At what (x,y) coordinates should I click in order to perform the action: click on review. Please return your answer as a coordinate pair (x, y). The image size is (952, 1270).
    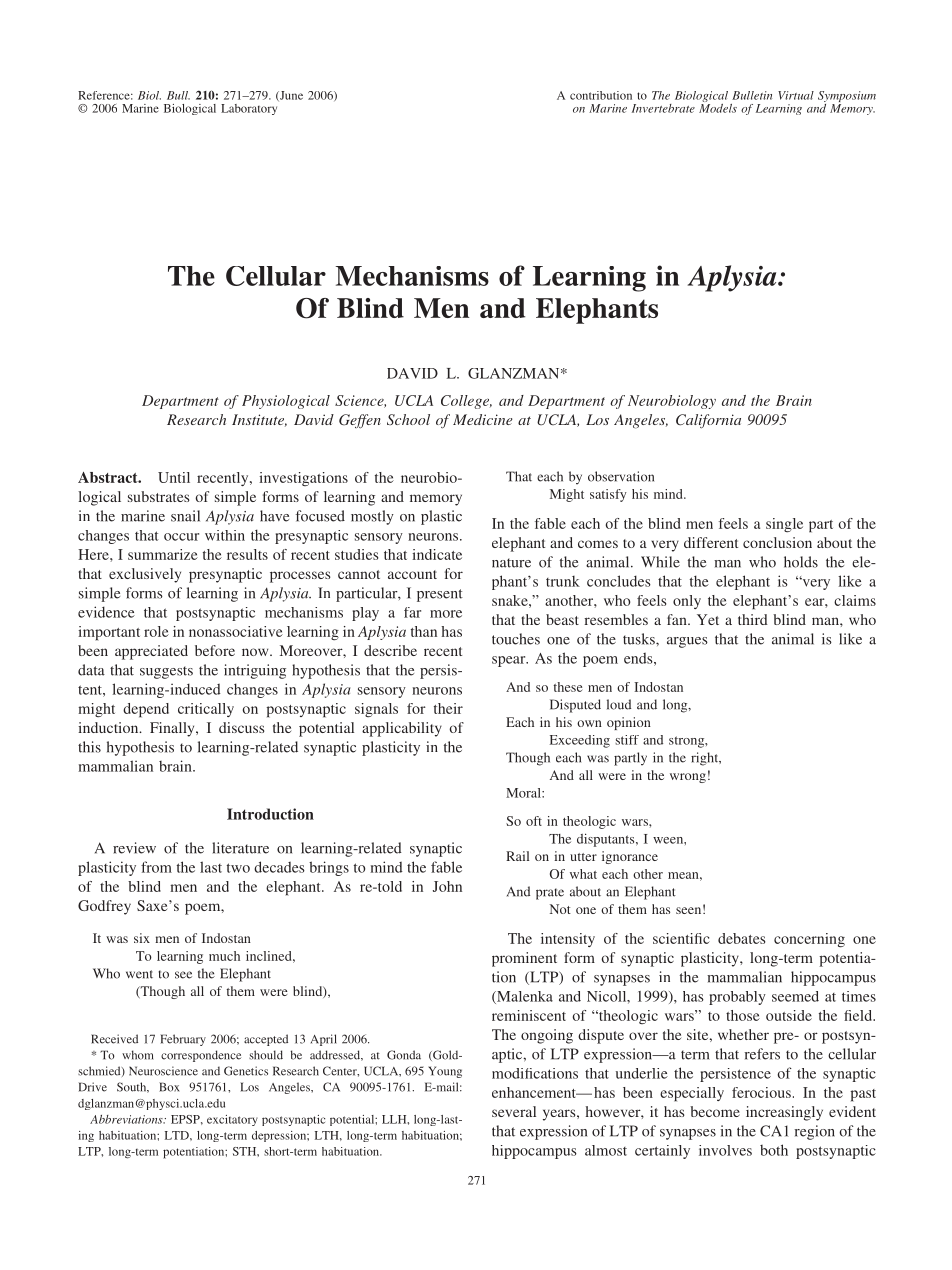
    Looking at the image, I should click on (134, 848).
